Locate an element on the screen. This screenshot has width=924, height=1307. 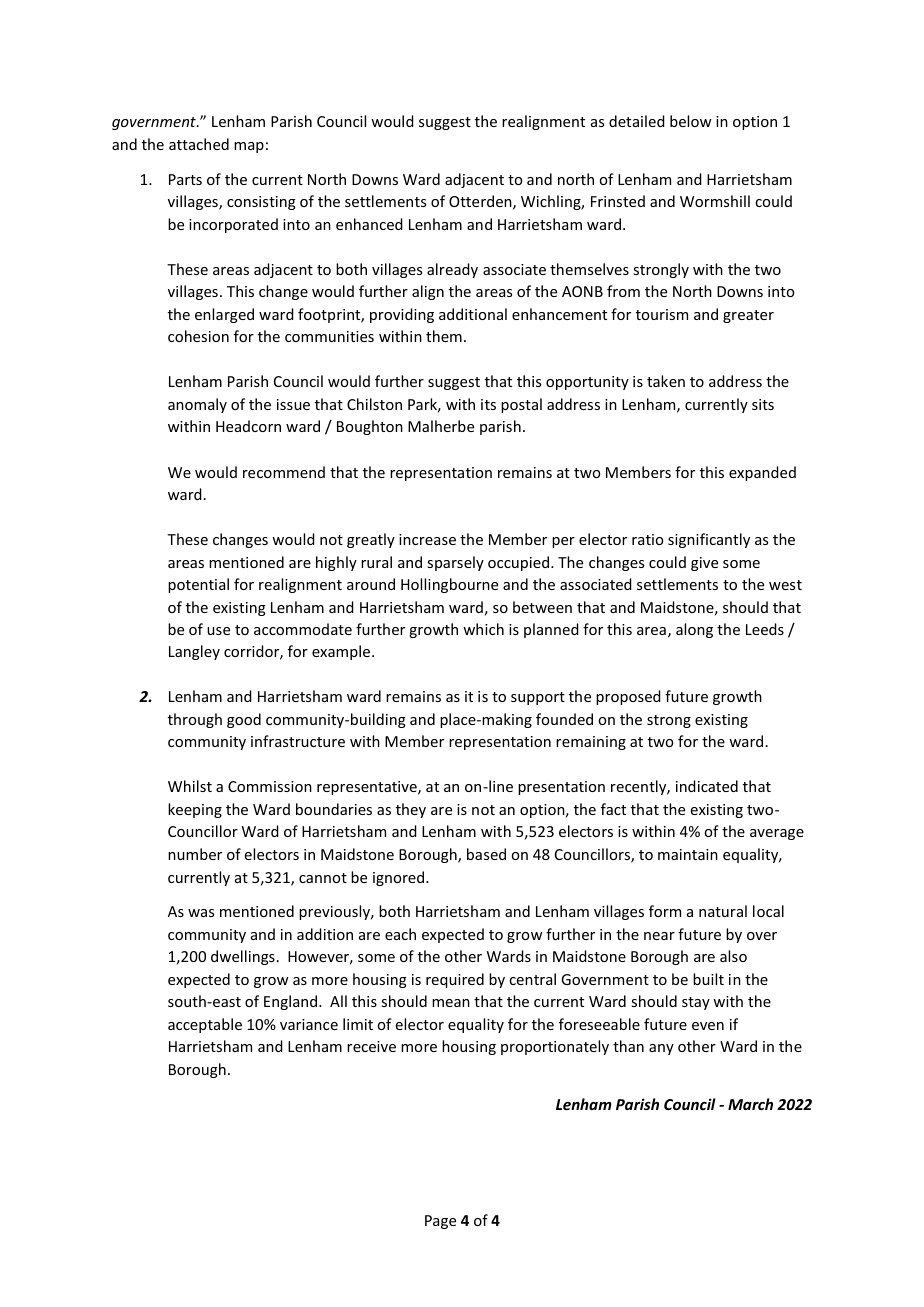
which is located at coordinates (483, 629).
